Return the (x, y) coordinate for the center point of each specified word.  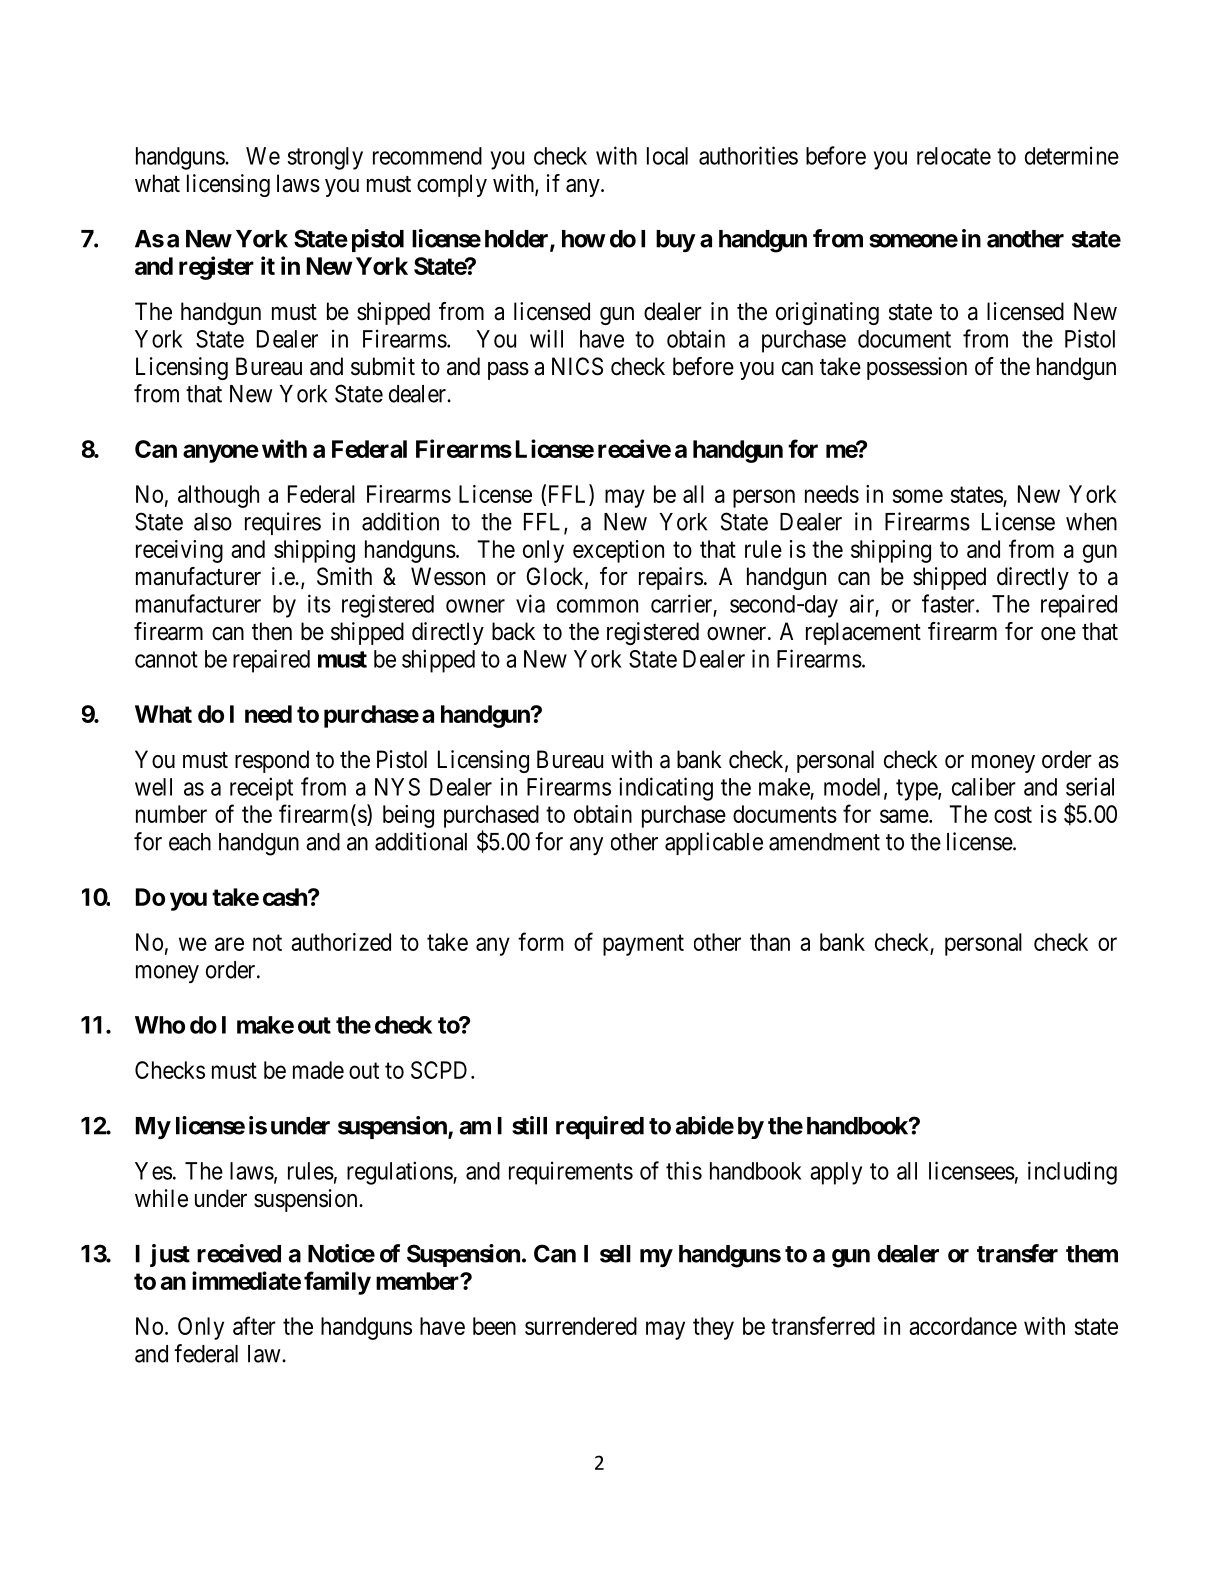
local (667, 156)
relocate (954, 156)
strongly (325, 158)
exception (618, 551)
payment (643, 945)
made (318, 1070)
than (770, 942)
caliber (984, 786)
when (1091, 522)
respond (272, 761)
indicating (666, 789)
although (218, 496)
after (254, 1325)
